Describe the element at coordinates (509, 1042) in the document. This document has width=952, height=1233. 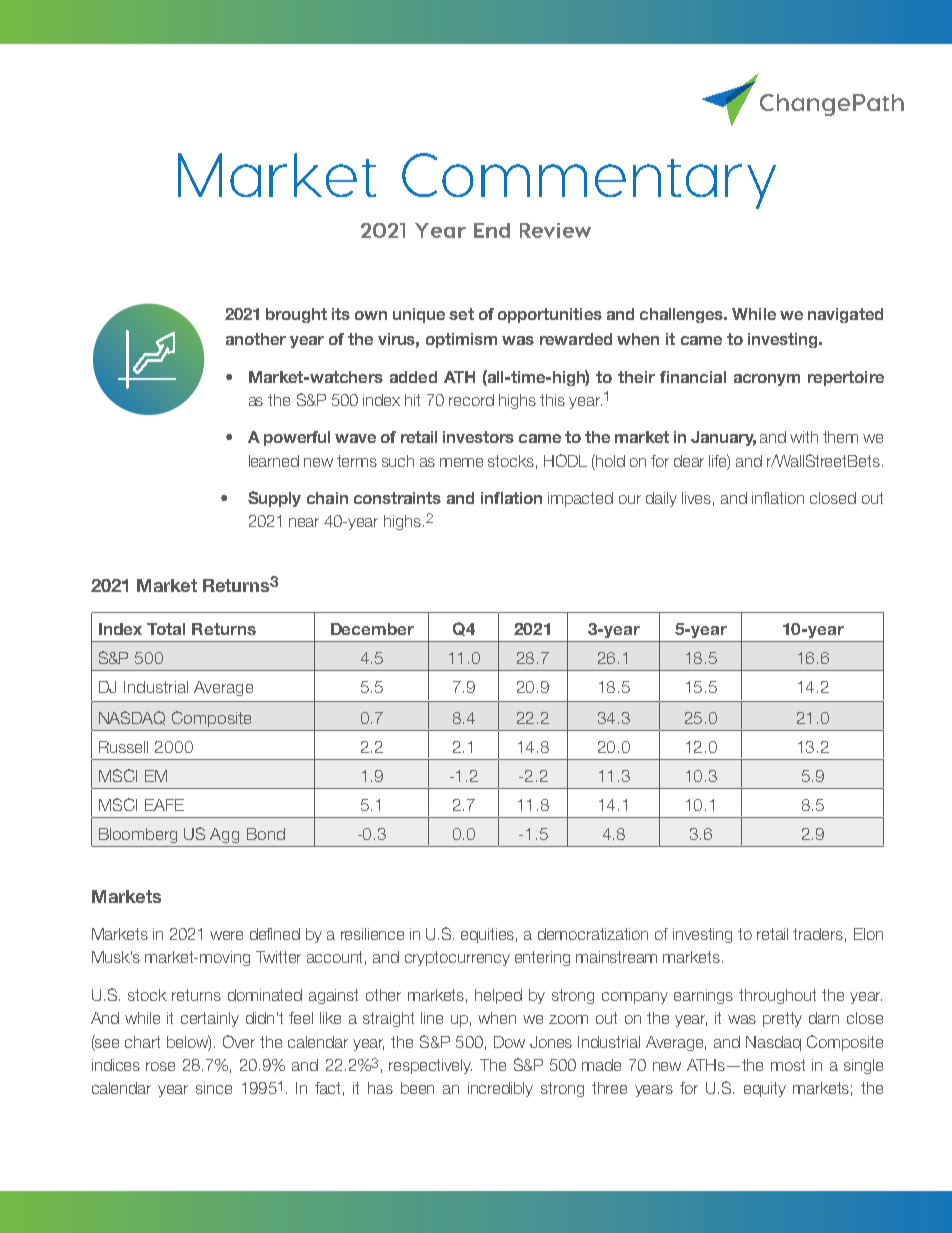
I see `Dow` at that location.
